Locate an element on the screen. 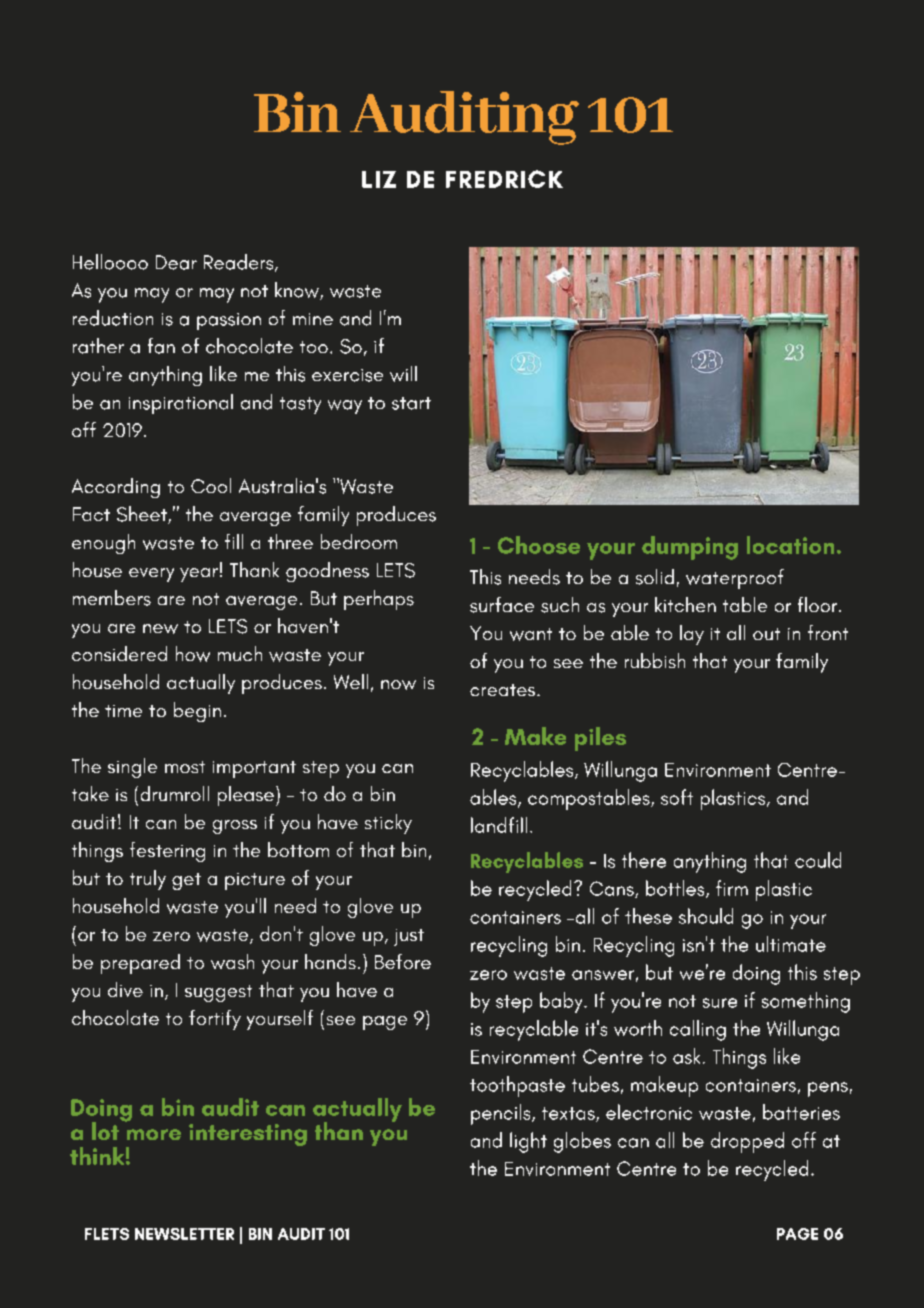 Image resolution: width=924 pixels, height=1308 pixels. Cool is located at coordinates (211, 485).
